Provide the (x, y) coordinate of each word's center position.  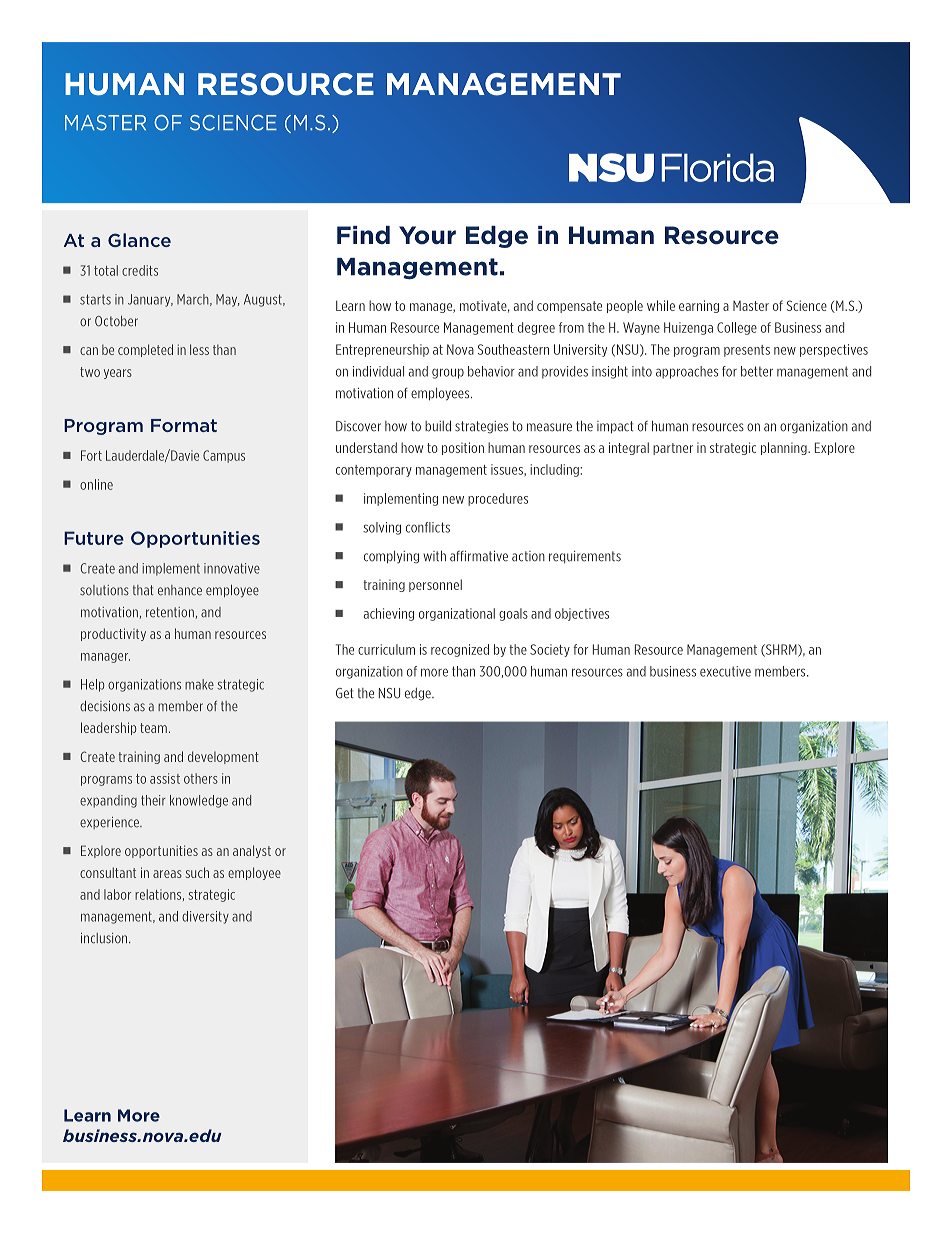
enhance (180, 590)
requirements (585, 557)
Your (427, 235)
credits (140, 270)
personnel (435, 585)
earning (699, 306)
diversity (205, 917)
